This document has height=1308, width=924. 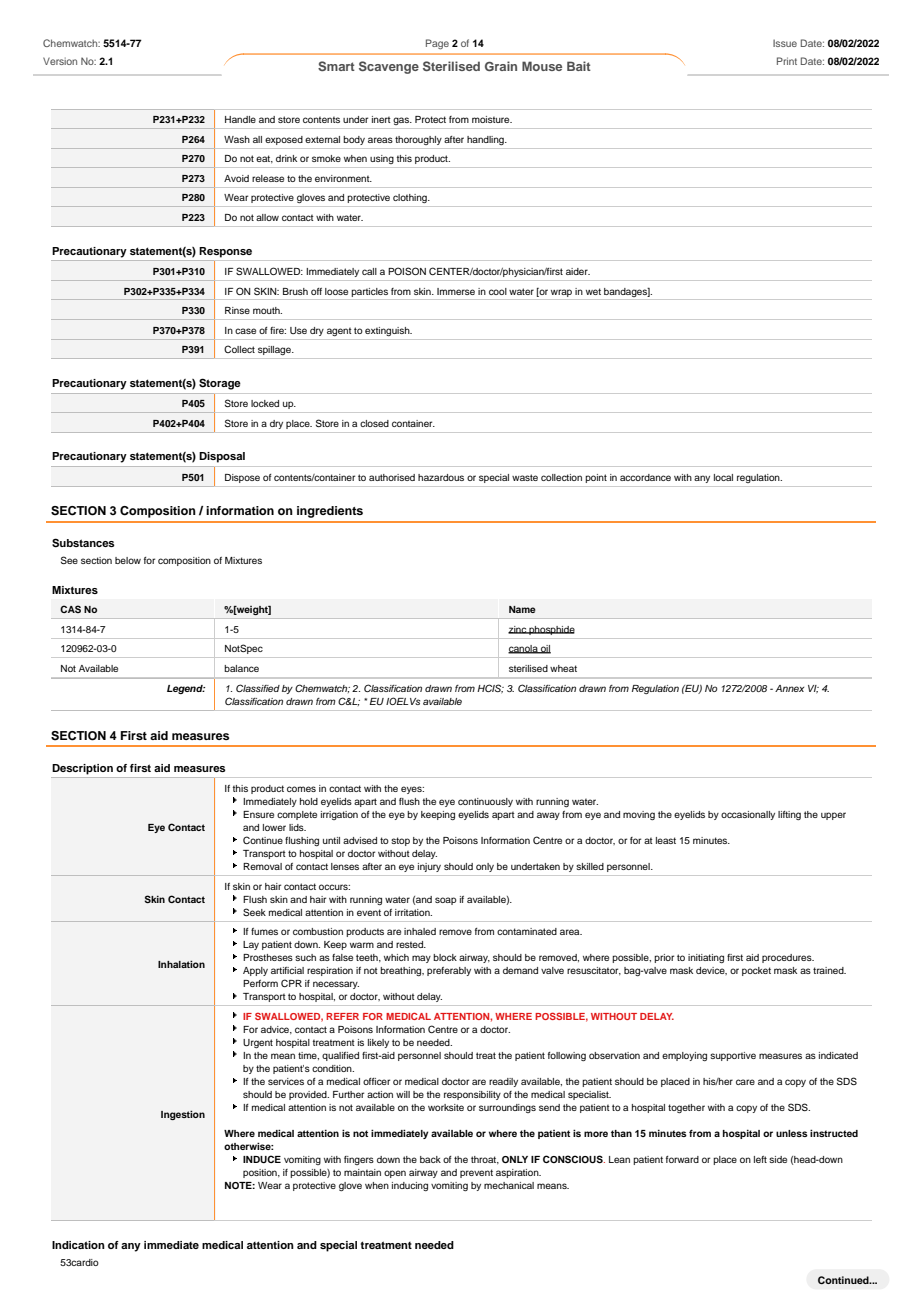 What do you see at coordinates (485, 802) in the document?
I see `continuously` at bounding box center [485, 802].
